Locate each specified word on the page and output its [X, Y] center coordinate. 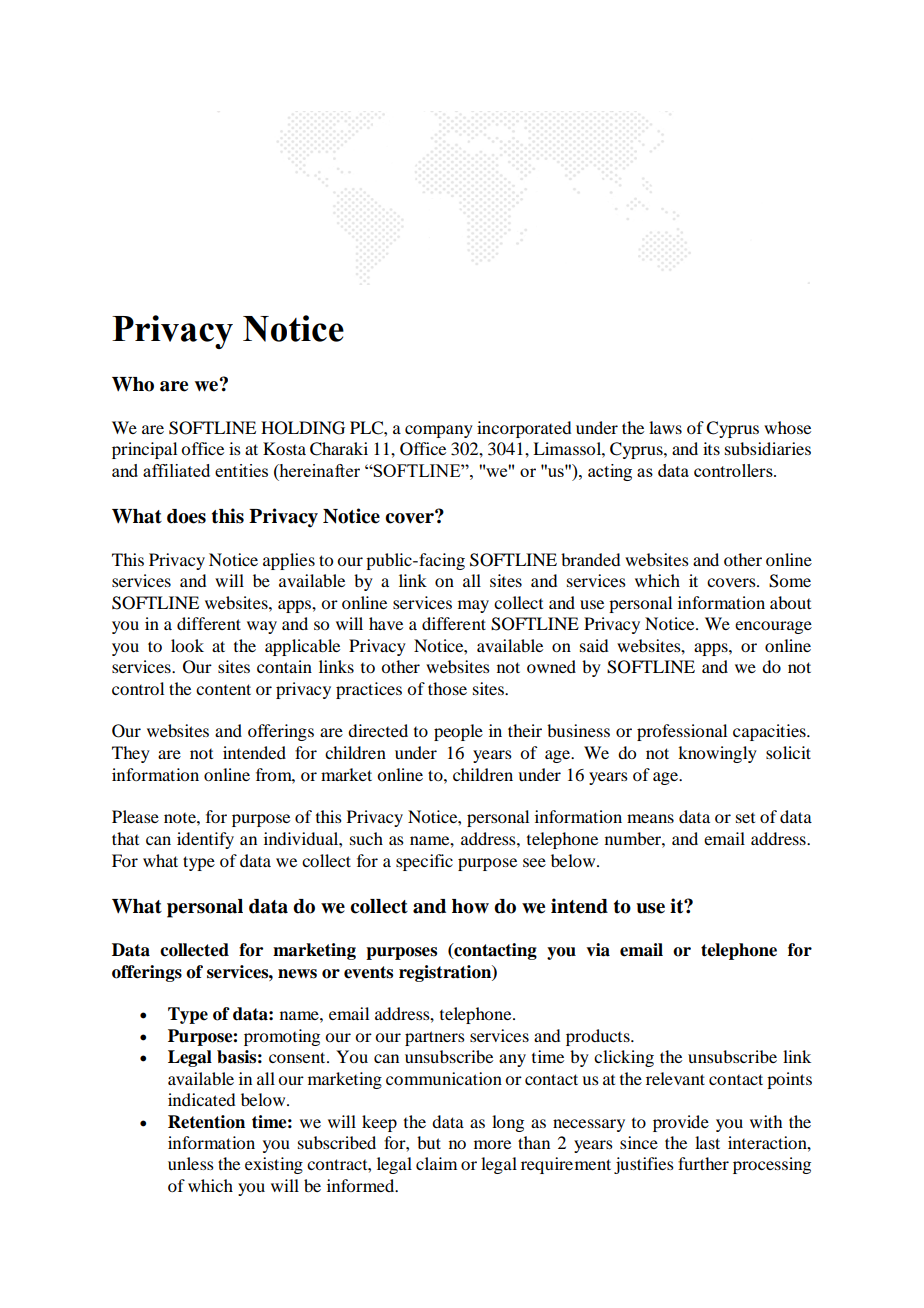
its [711, 448]
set [745, 818]
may [473, 606]
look [187, 645]
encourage [773, 627]
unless [191, 1163]
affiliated [176, 470]
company [439, 431]
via [598, 950]
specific [424, 862]
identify [205, 840]
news [297, 974]
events [368, 972]
